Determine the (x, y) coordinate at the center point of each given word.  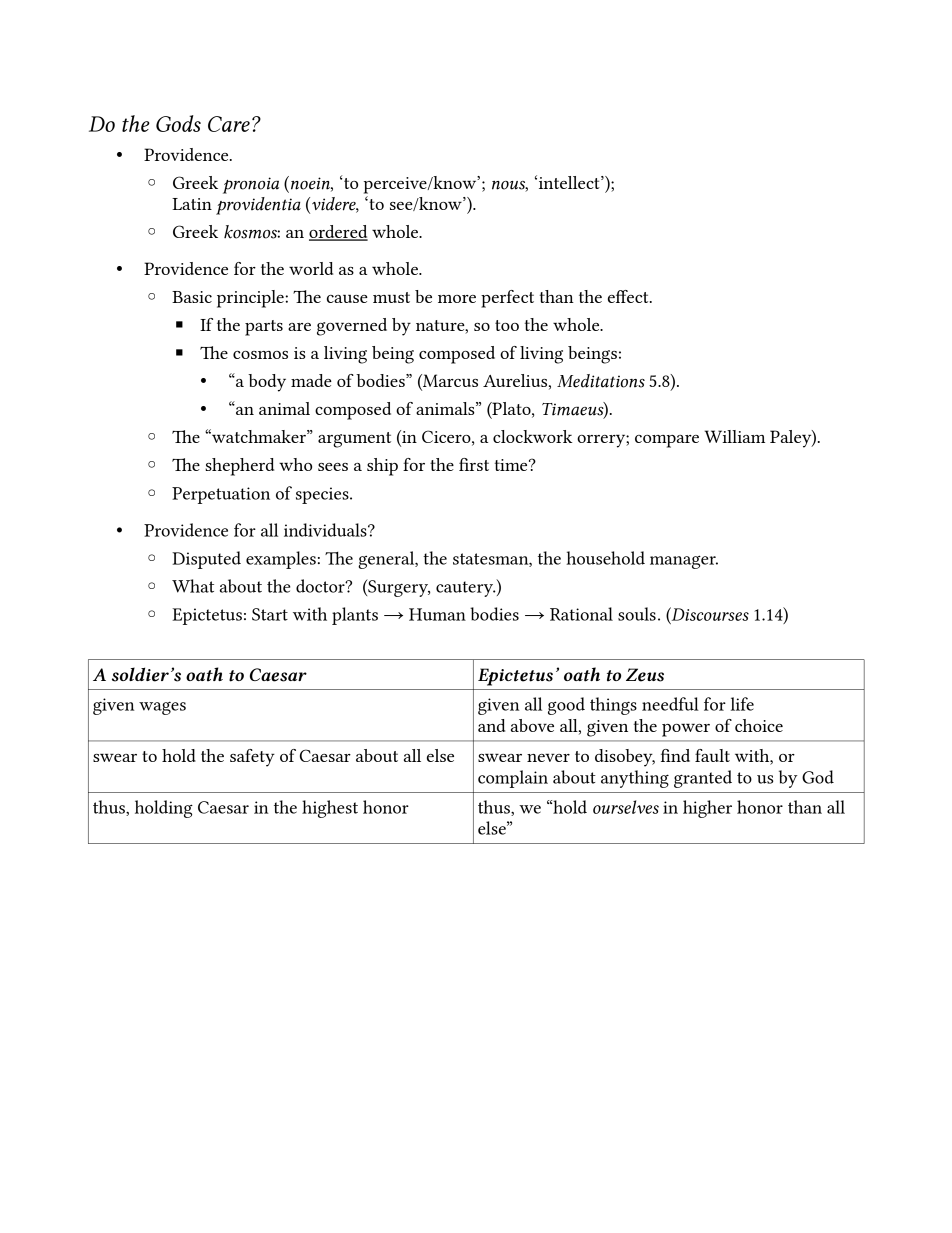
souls (637, 614)
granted (703, 779)
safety (252, 758)
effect (629, 296)
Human (437, 614)
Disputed (206, 560)
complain (513, 779)
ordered (338, 233)
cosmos (260, 355)
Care (229, 124)
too (507, 325)
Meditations (601, 381)
